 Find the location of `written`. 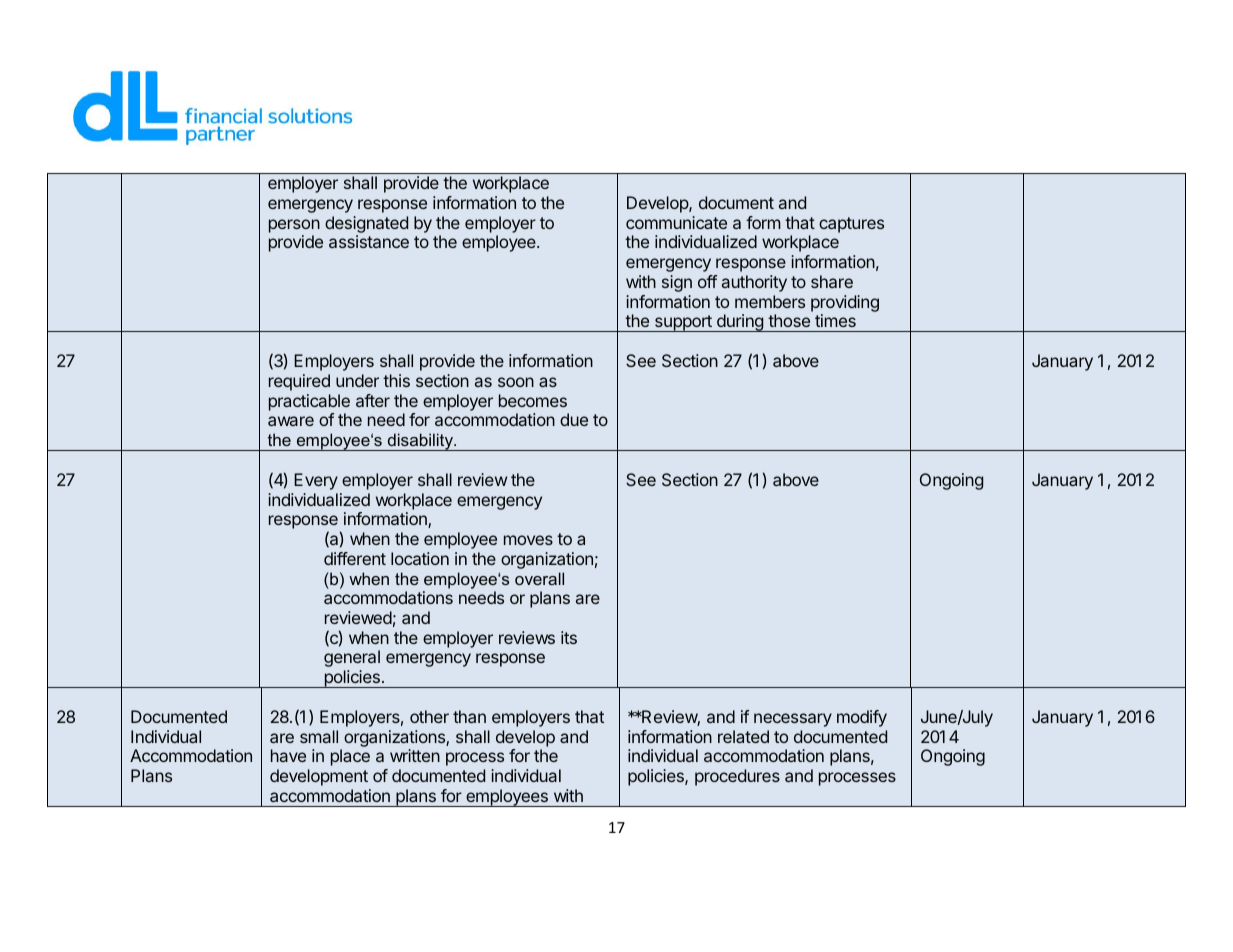

written is located at coordinates (415, 755).
